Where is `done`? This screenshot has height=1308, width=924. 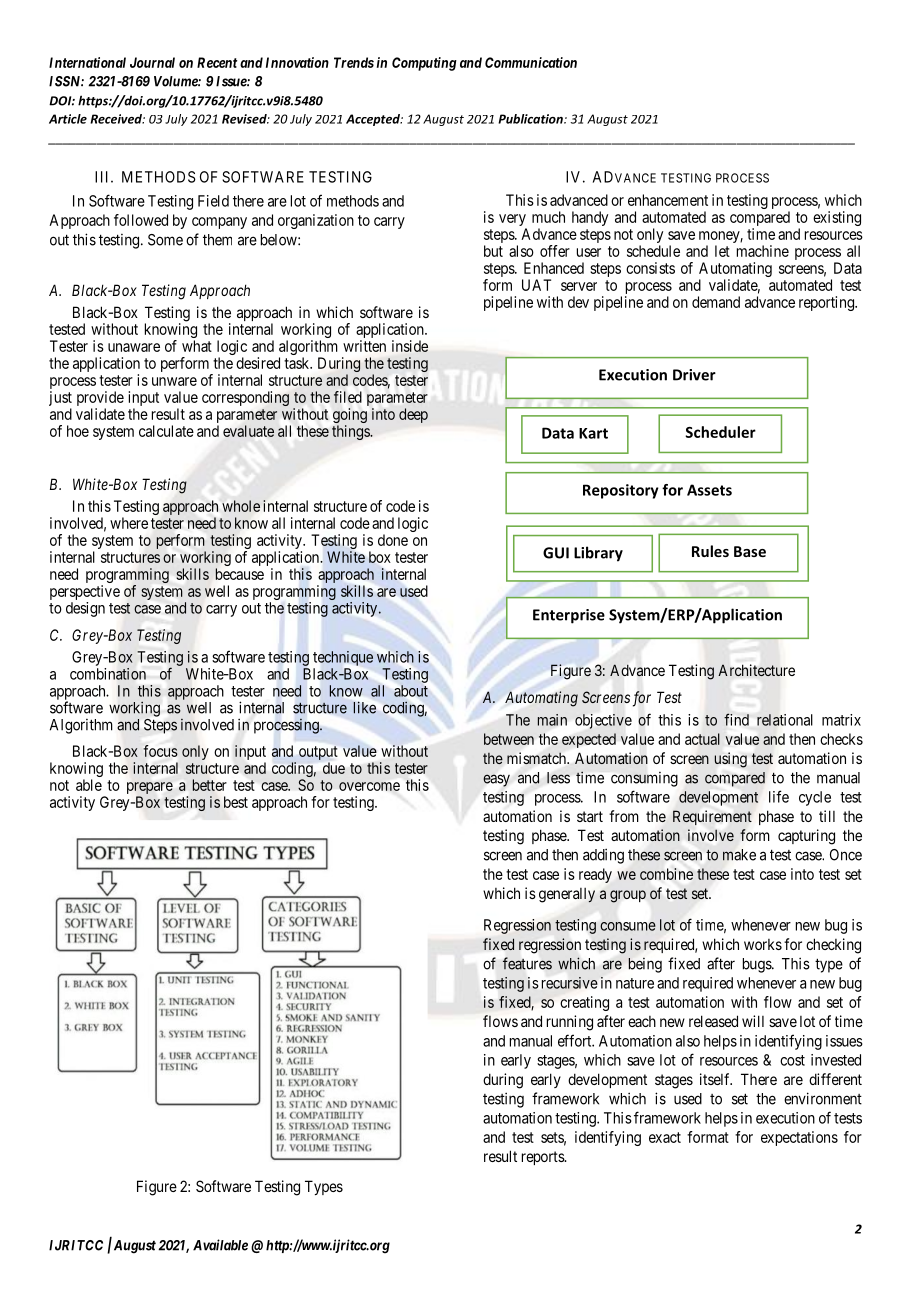
done is located at coordinates (393, 540).
